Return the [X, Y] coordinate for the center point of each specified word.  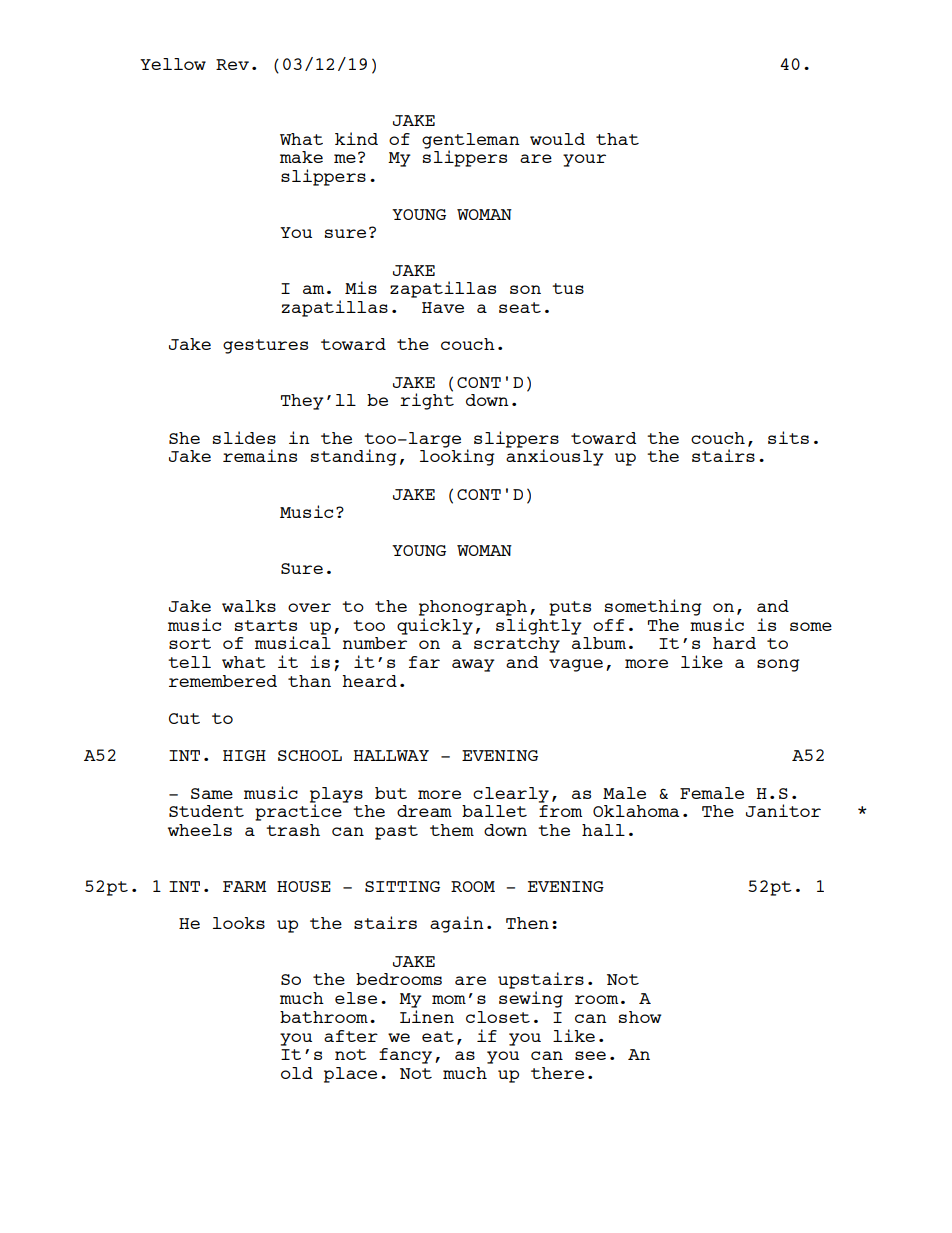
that [617, 139]
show [640, 1017]
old [297, 1073]
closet [498, 1017]
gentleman [471, 142]
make [301, 157]
